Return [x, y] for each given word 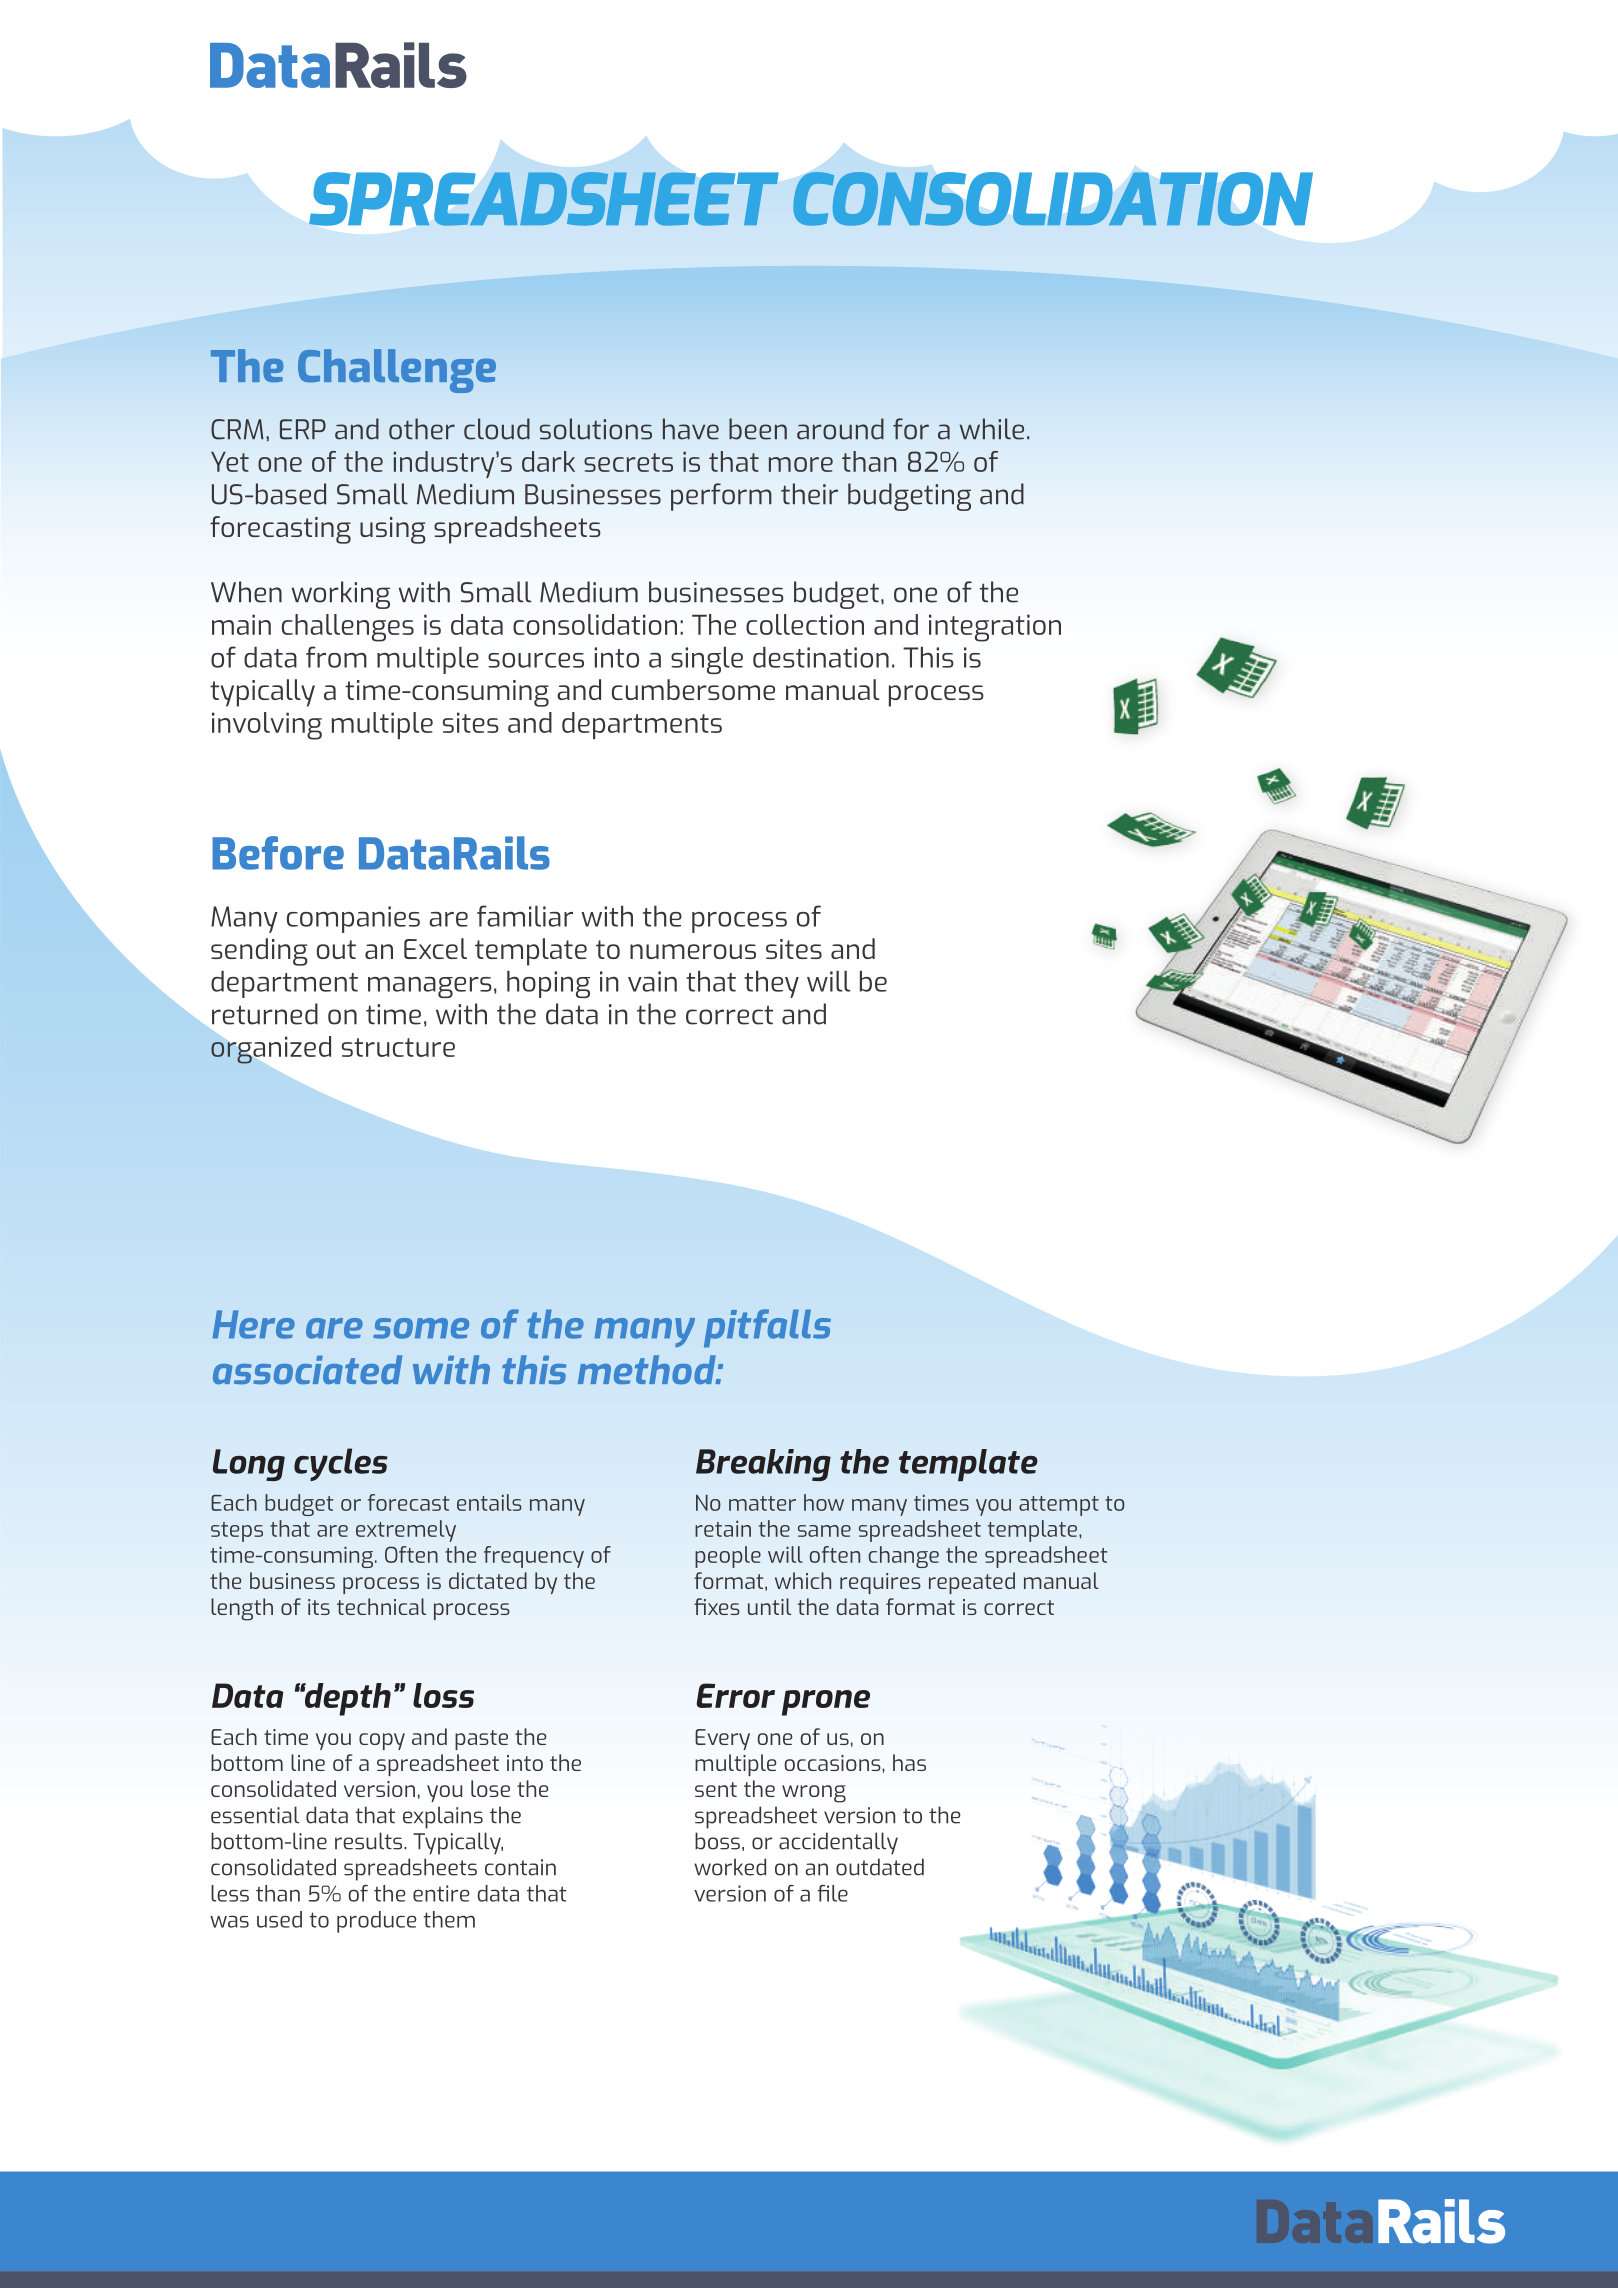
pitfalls [767, 1328]
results [370, 1841]
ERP [303, 429]
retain [723, 1528]
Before [278, 853]
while [992, 429]
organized [271, 1050]
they [771, 984]
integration [995, 628]
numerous [693, 951]
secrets [628, 462]
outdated [880, 1867]
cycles [341, 1464]
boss [717, 1841]
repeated [972, 1583]
